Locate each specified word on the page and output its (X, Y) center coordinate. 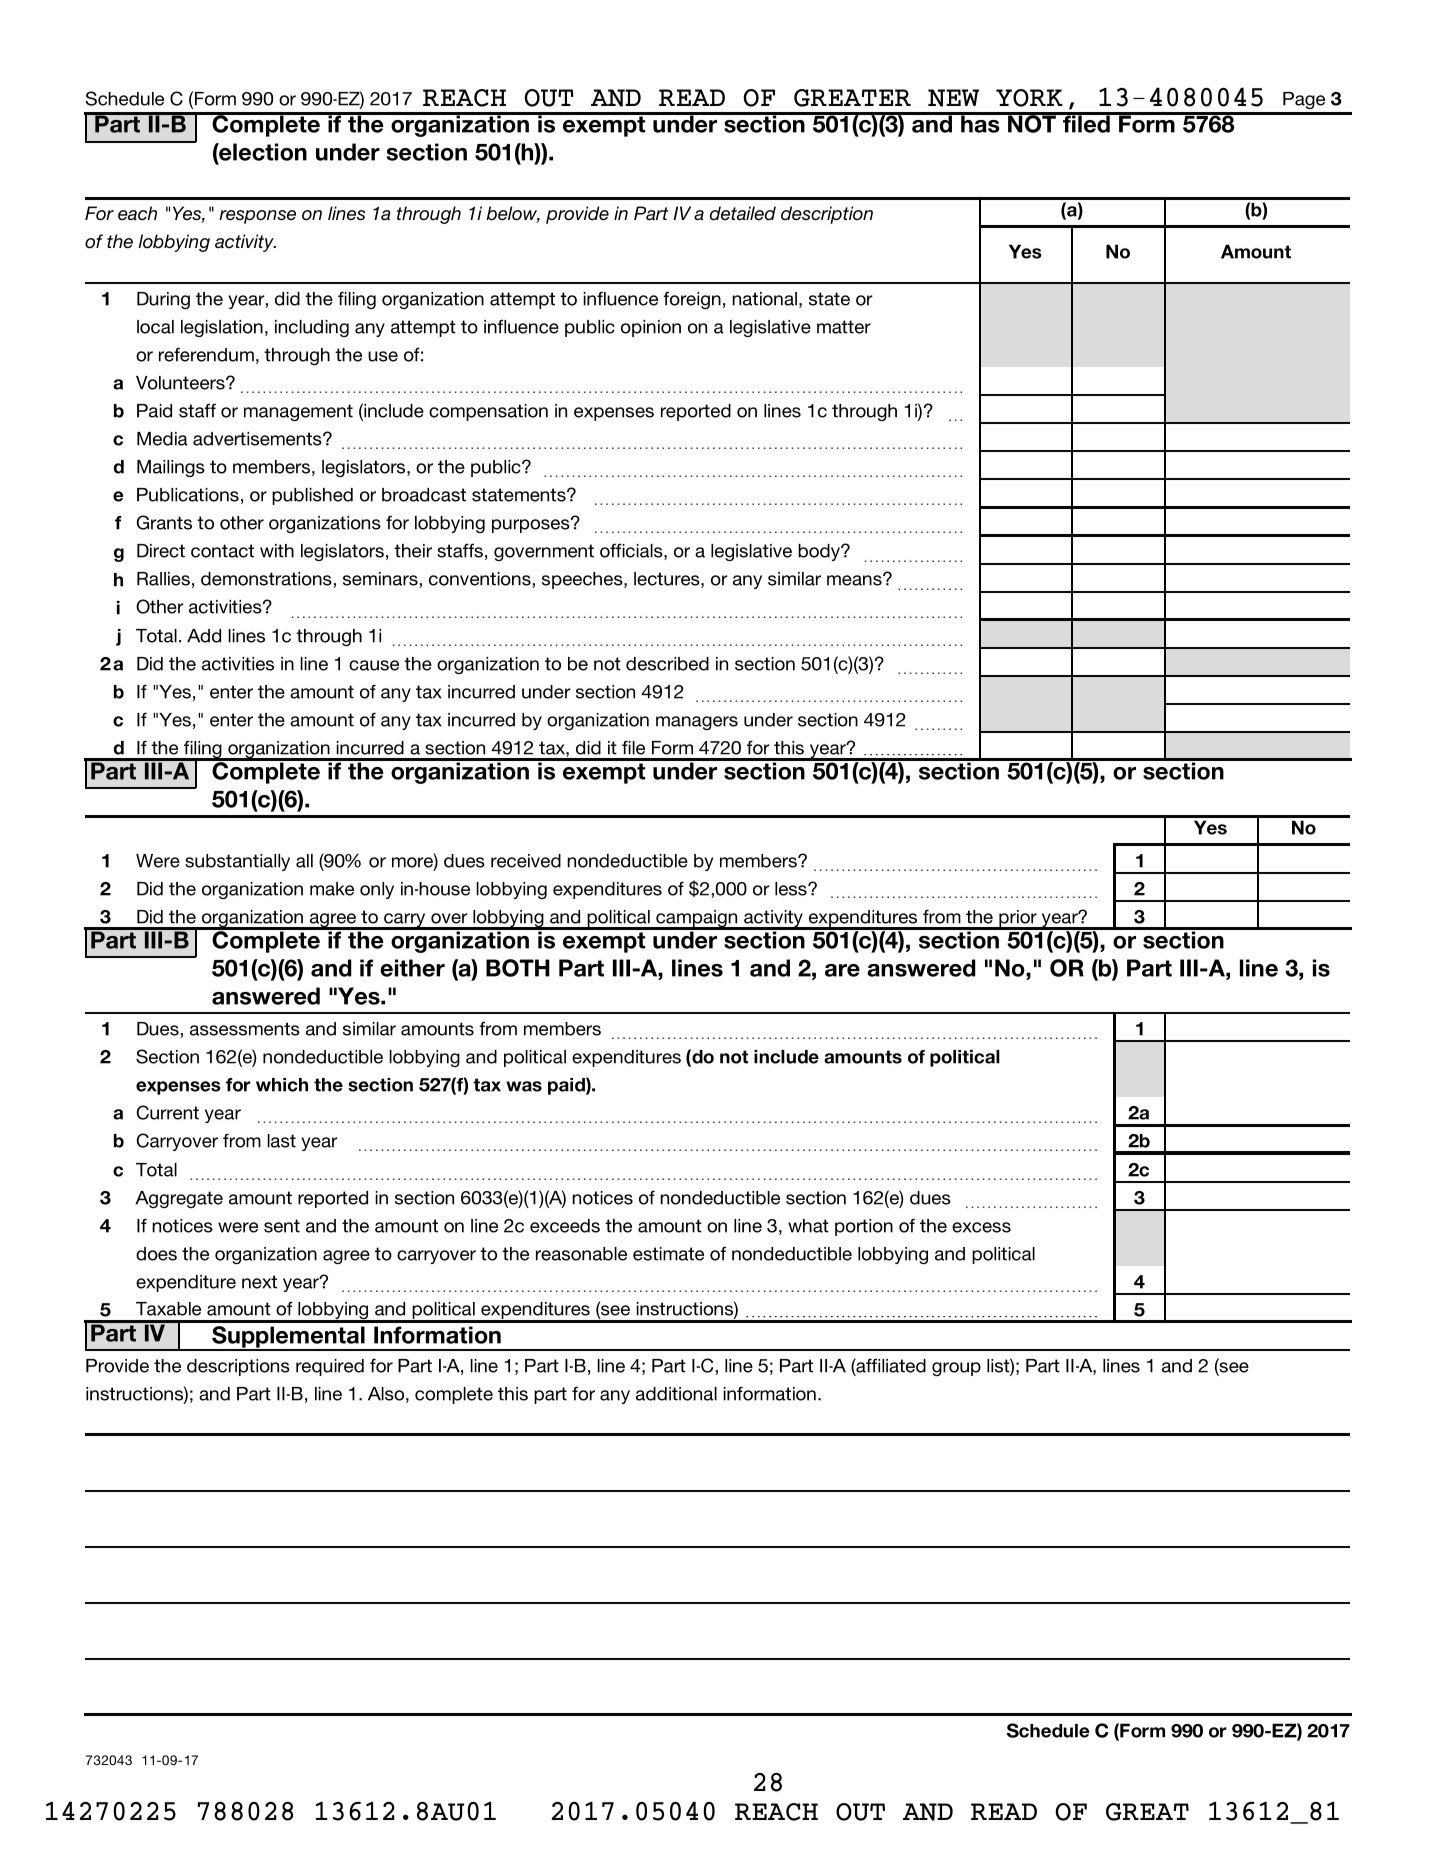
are (842, 970)
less (792, 889)
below (513, 214)
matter (844, 327)
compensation (488, 412)
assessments (245, 1029)
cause (374, 665)
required (330, 1367)
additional (676, 1394)
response (257, 217)
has (980, 123)
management (298, 412)
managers (697, 723)
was (524, 1086)
